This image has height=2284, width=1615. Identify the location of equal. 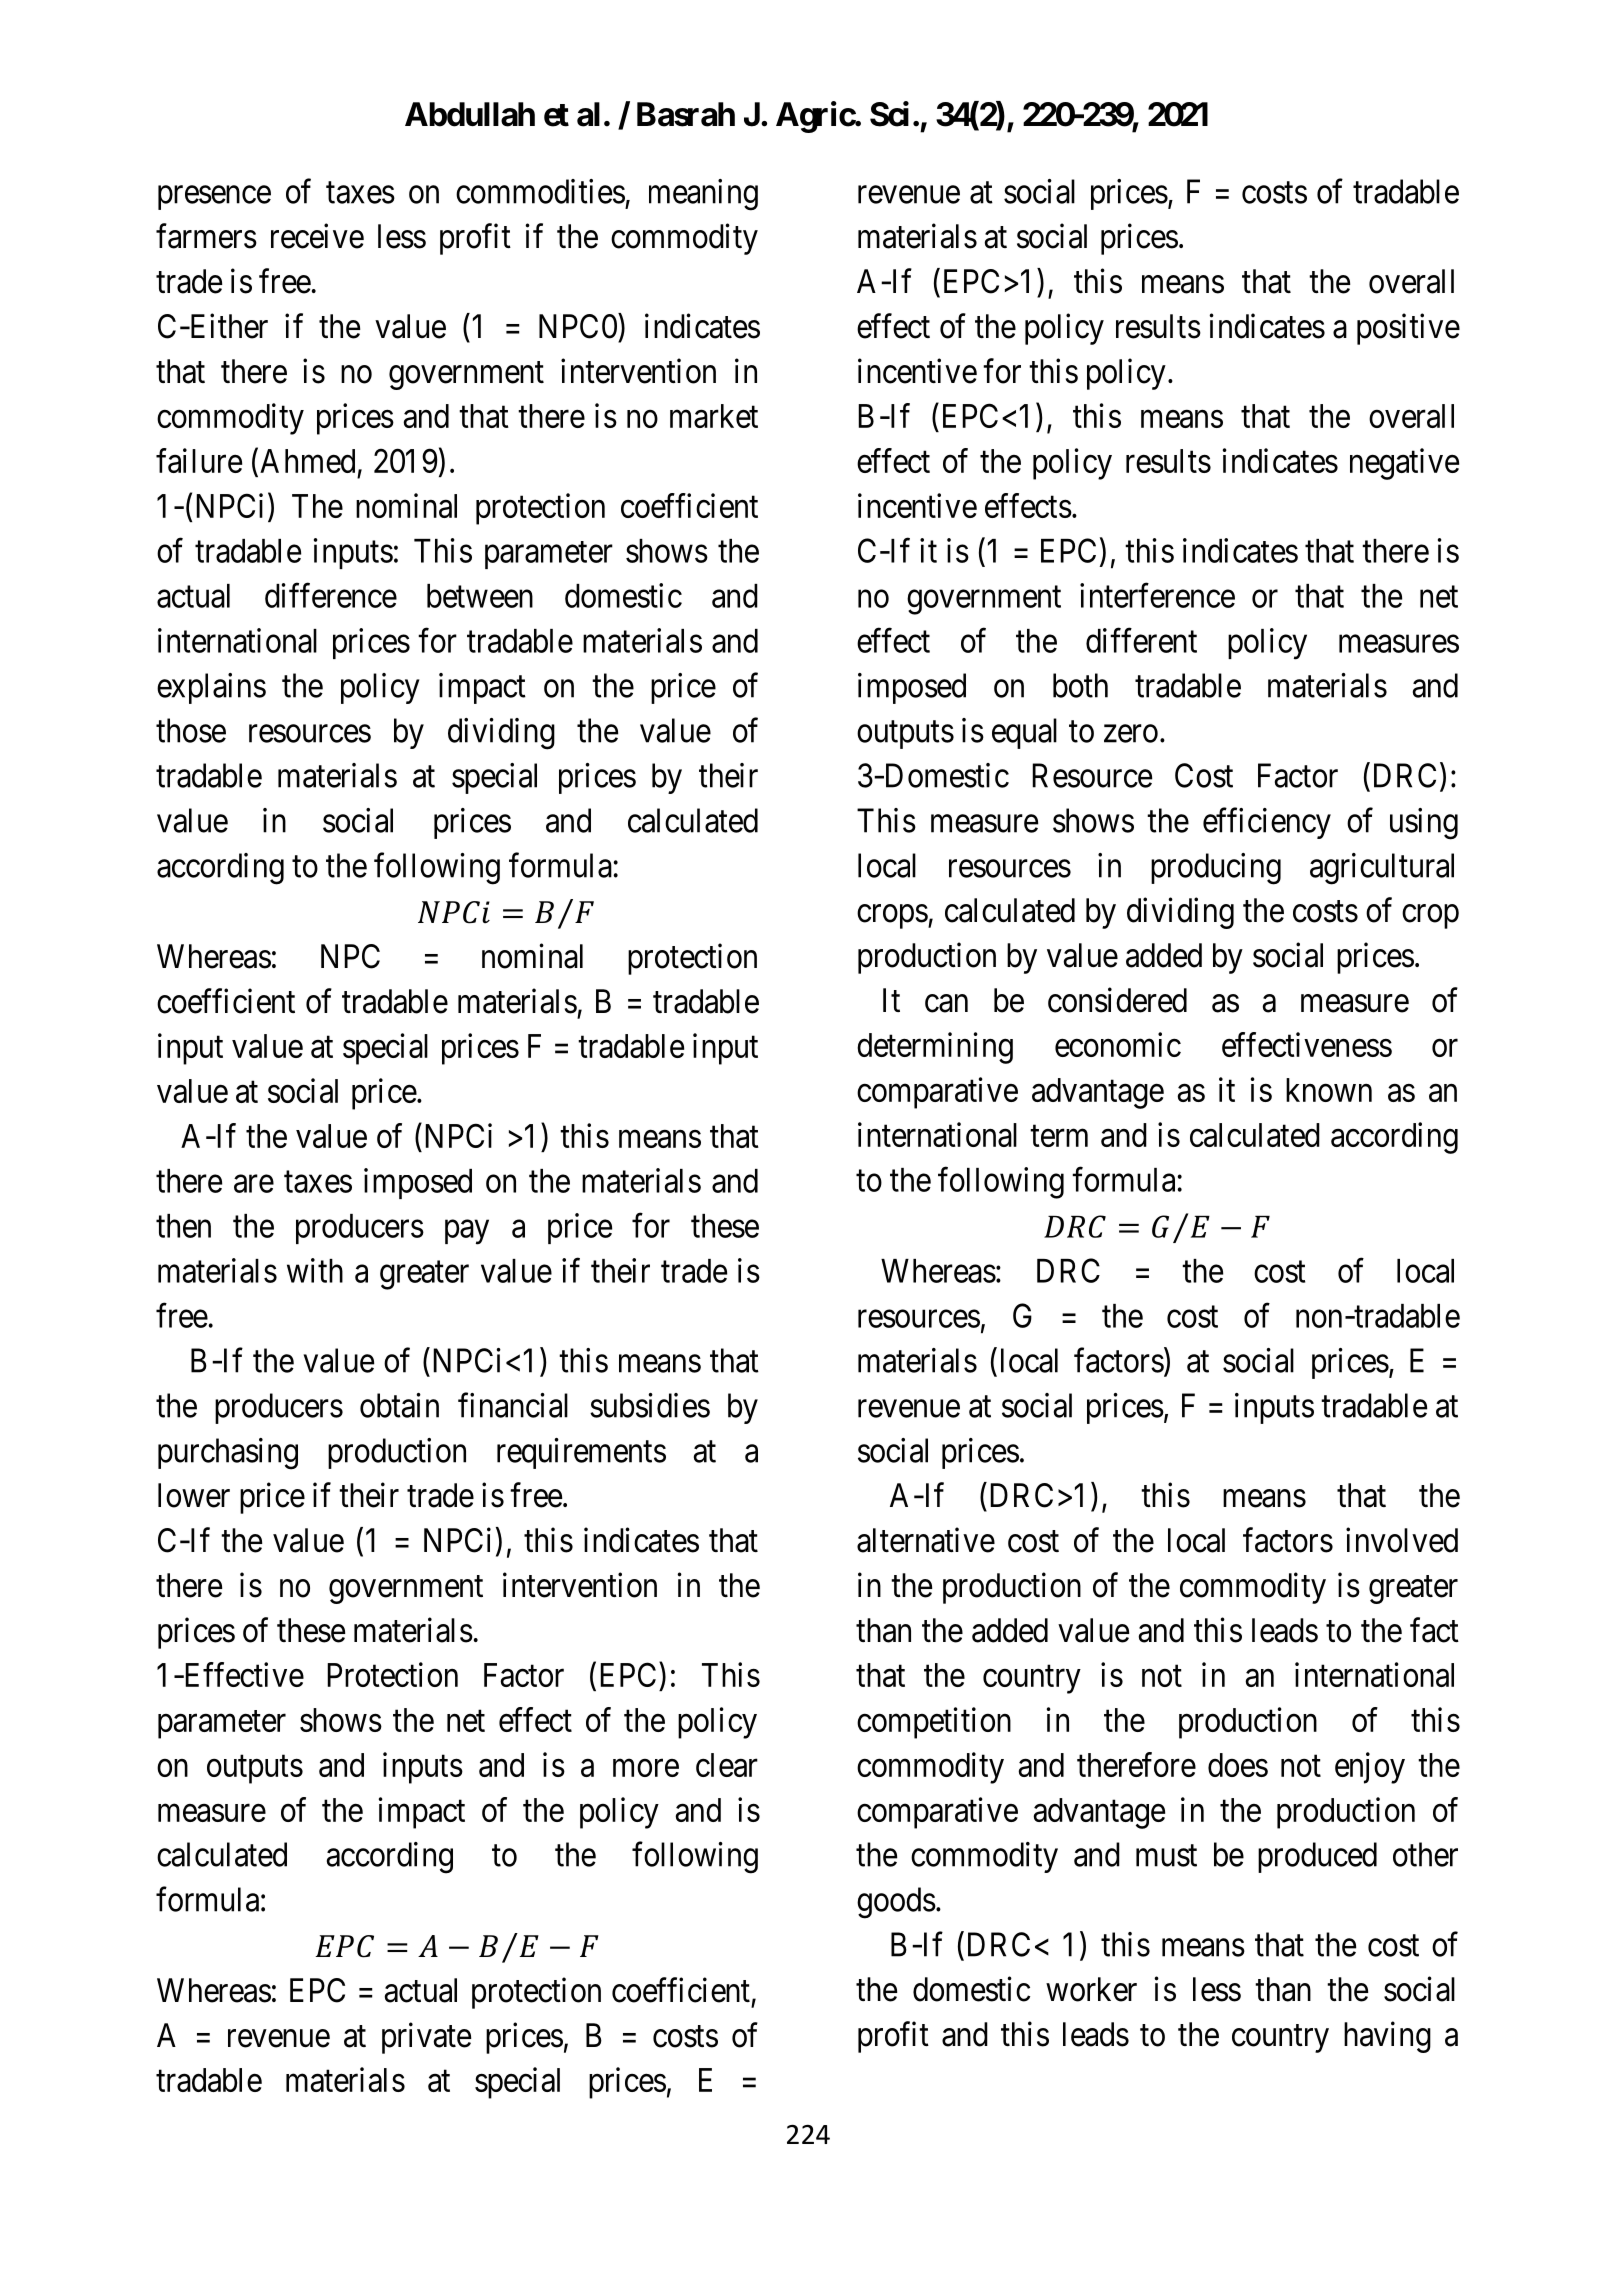
(1024, 733).
